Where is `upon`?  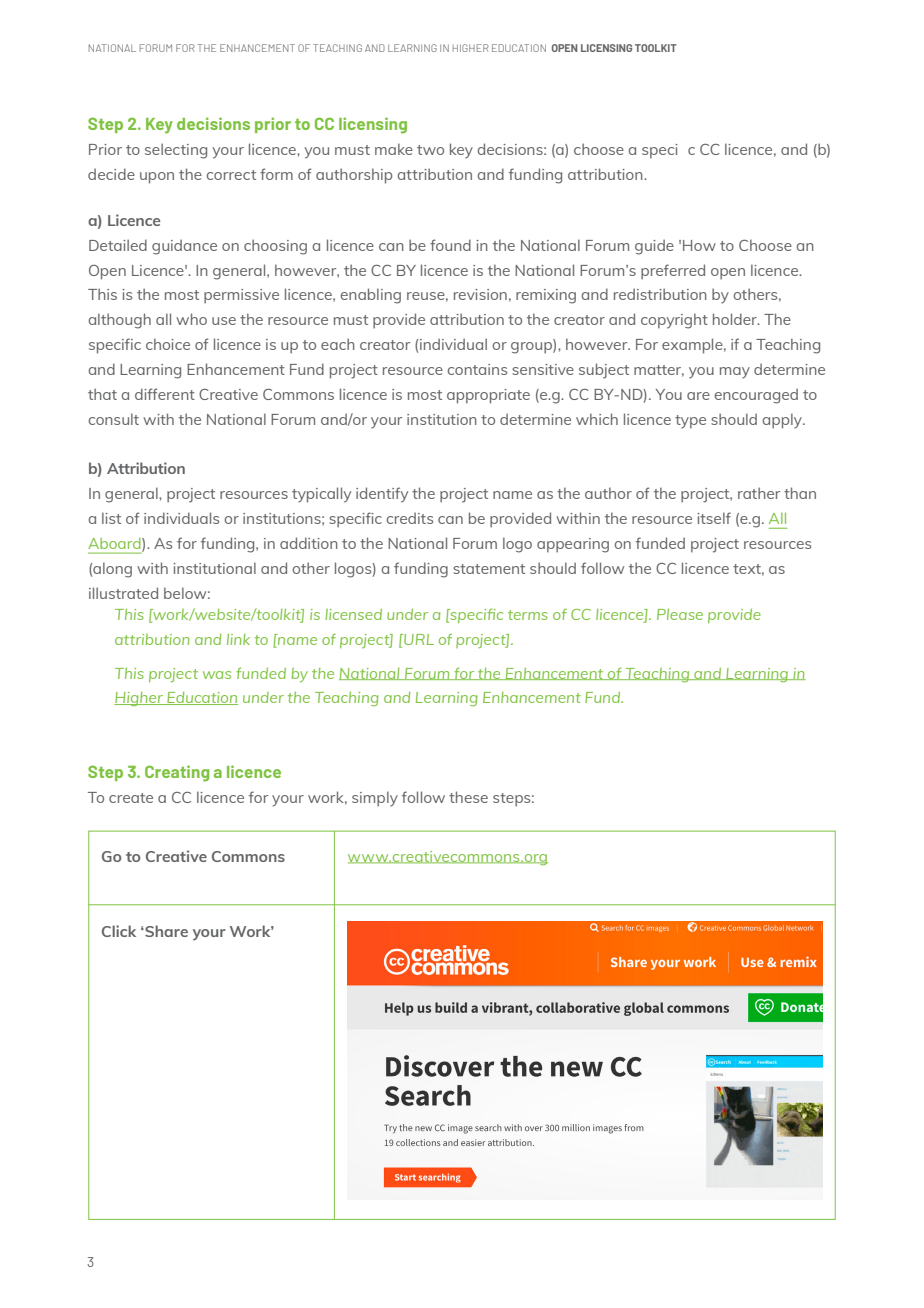 upon is located at coordinates (157, 178).
